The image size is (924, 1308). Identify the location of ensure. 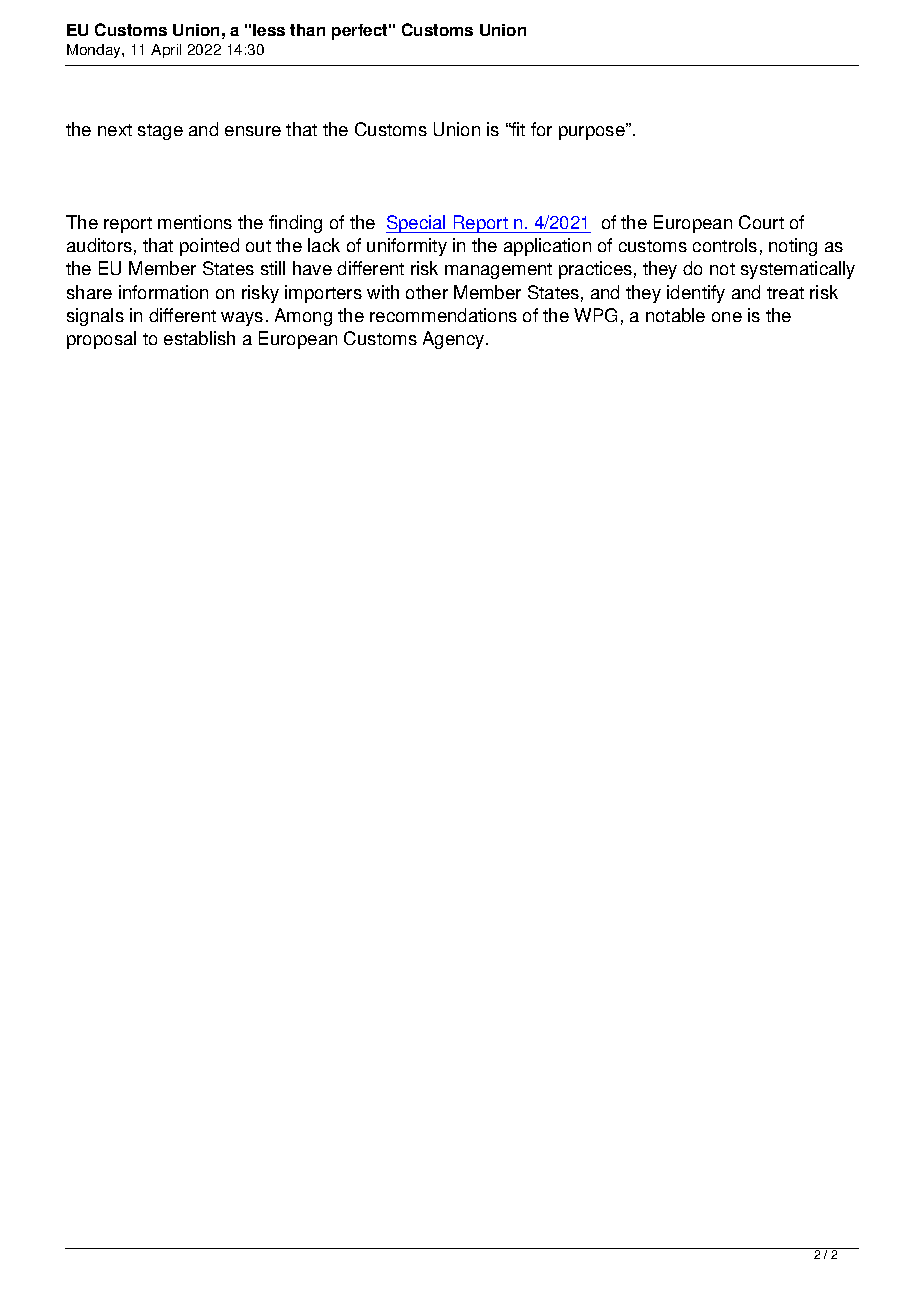
(253, 131).
